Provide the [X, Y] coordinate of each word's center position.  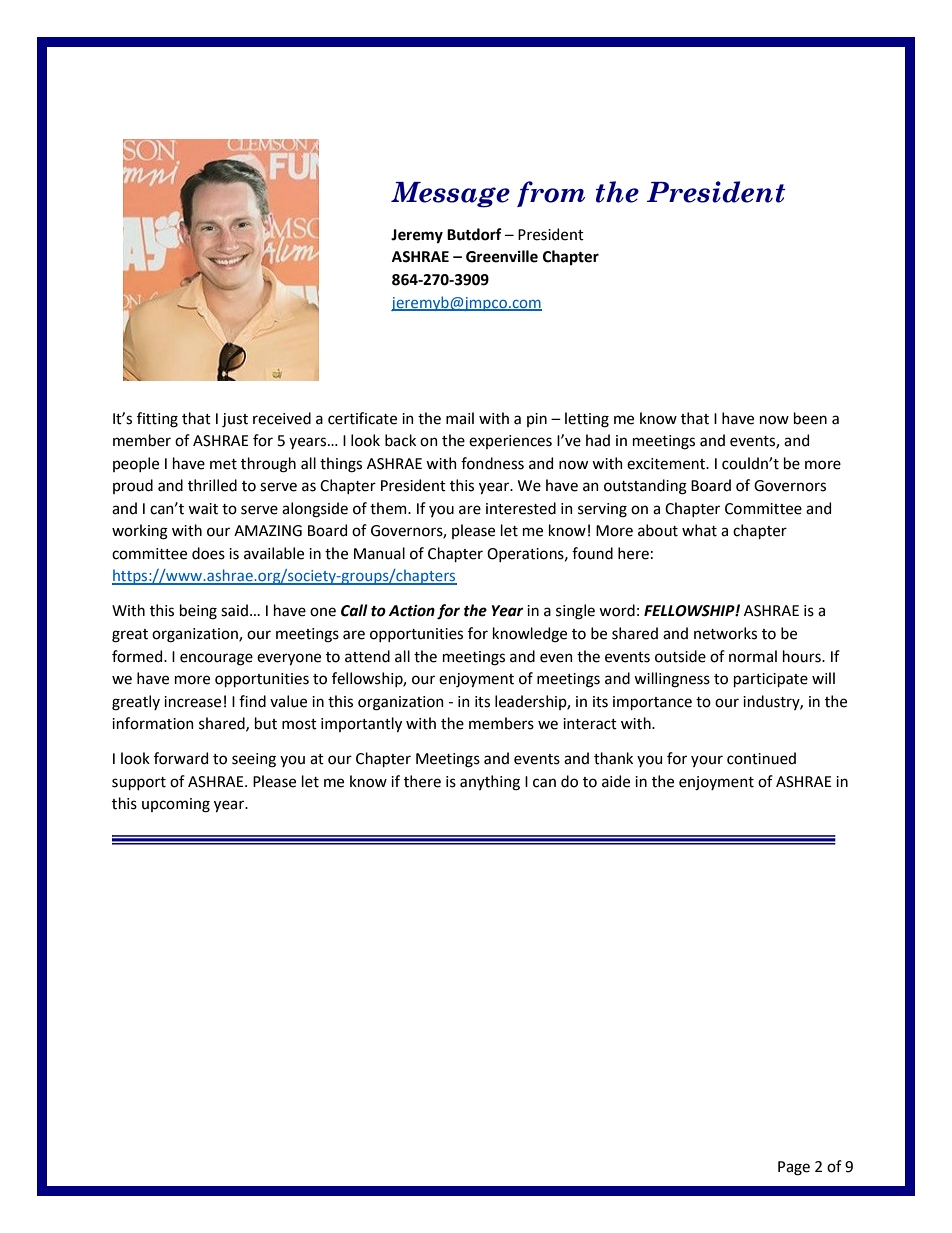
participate [771, 680]
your [707, 761]
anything [490, 783]
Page [794, 1168]
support [139, 783]
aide [616, 781]
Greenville [502, 256]
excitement [667, 464]
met [223, 464]
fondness [492, 463]
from [551, 194]
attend [367, 656]
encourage [216, 659]
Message [450, 195]
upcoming [176, 805]
